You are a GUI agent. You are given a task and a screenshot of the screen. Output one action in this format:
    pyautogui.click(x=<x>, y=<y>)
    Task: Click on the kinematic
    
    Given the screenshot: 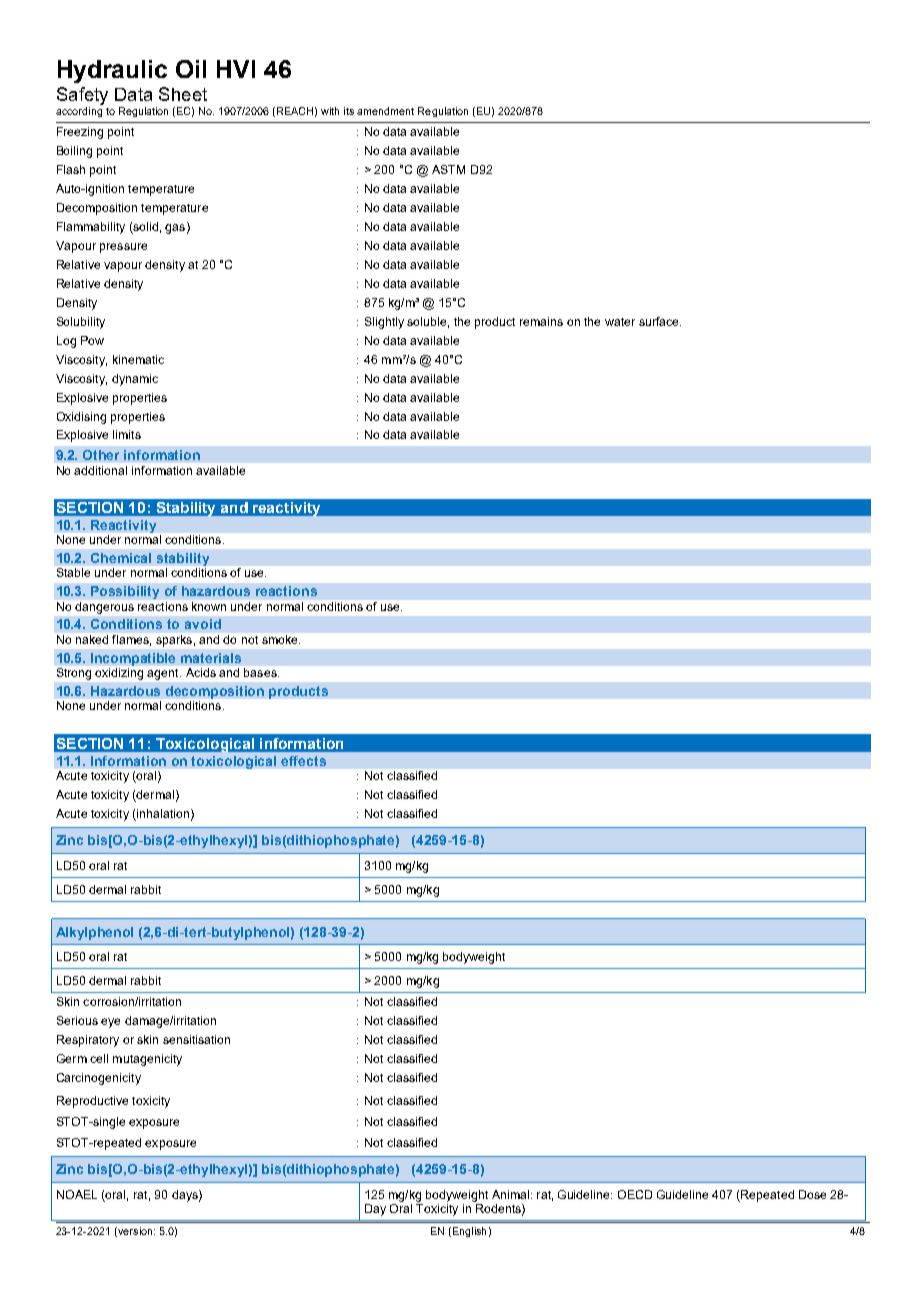 What is the action you would take?
    pyautogui.click(x=138, y=359)
